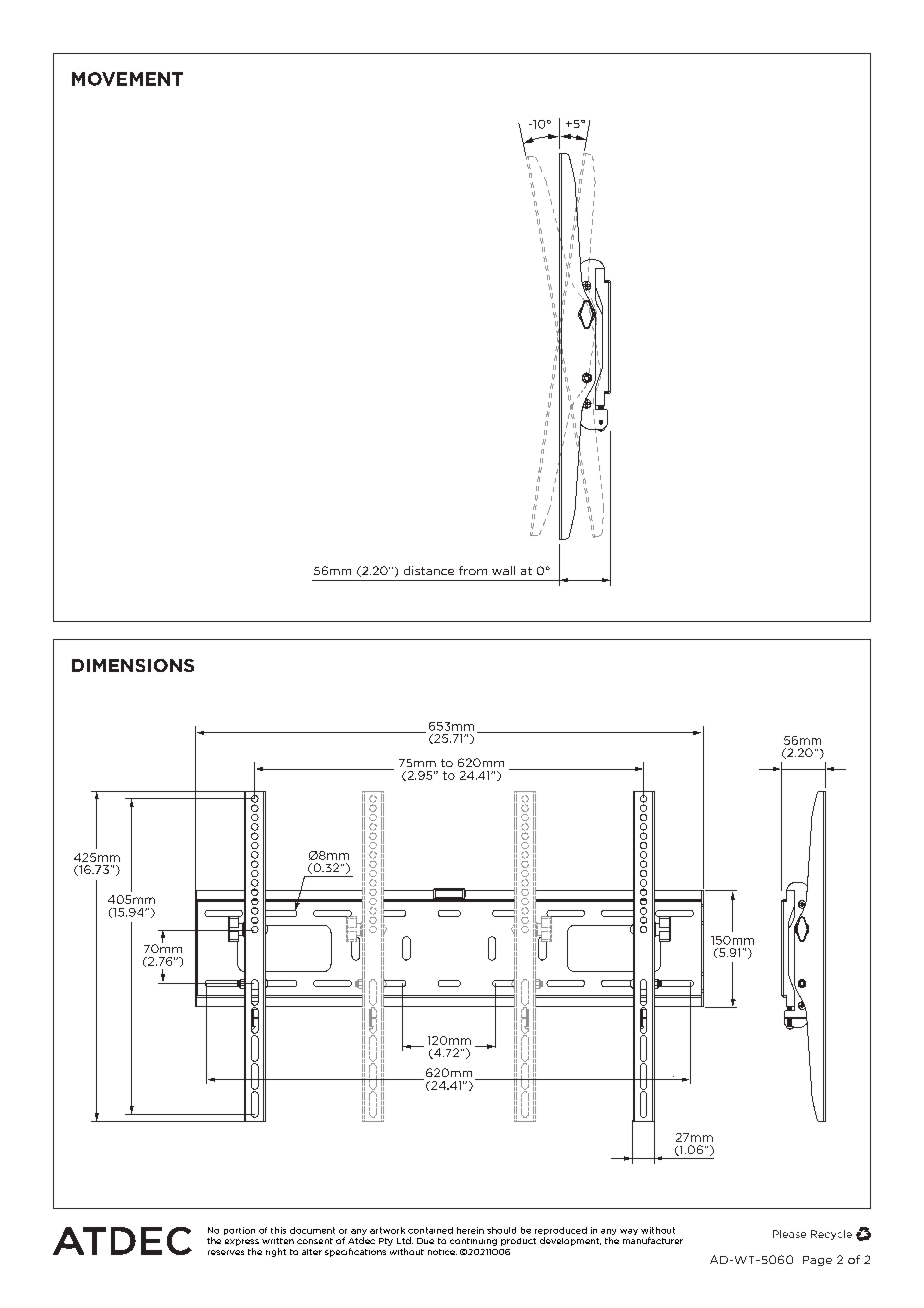  I want to click on way, so click(629, 1232).
